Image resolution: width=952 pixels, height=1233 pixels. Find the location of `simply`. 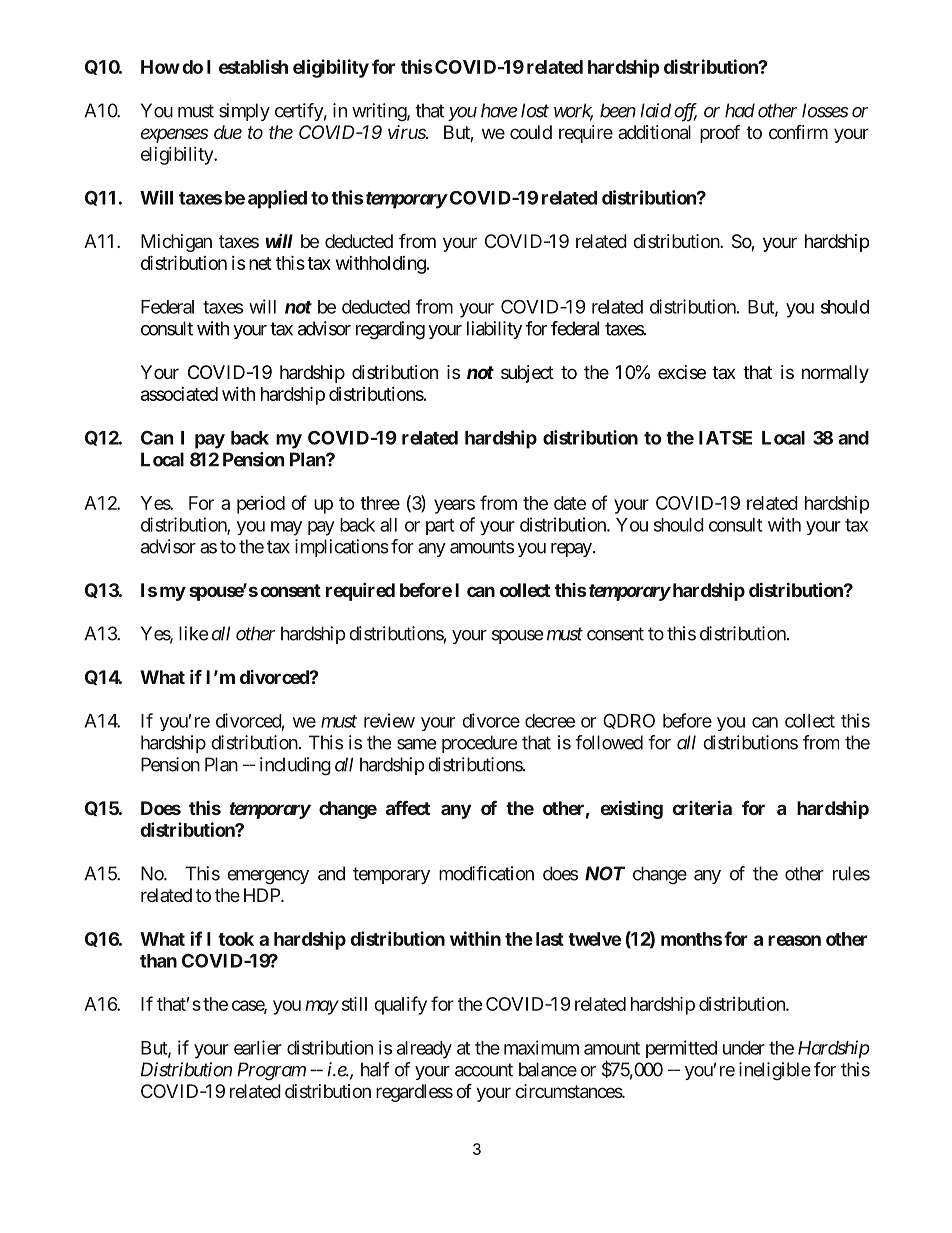

simply is located at coordinates (244, 112).
